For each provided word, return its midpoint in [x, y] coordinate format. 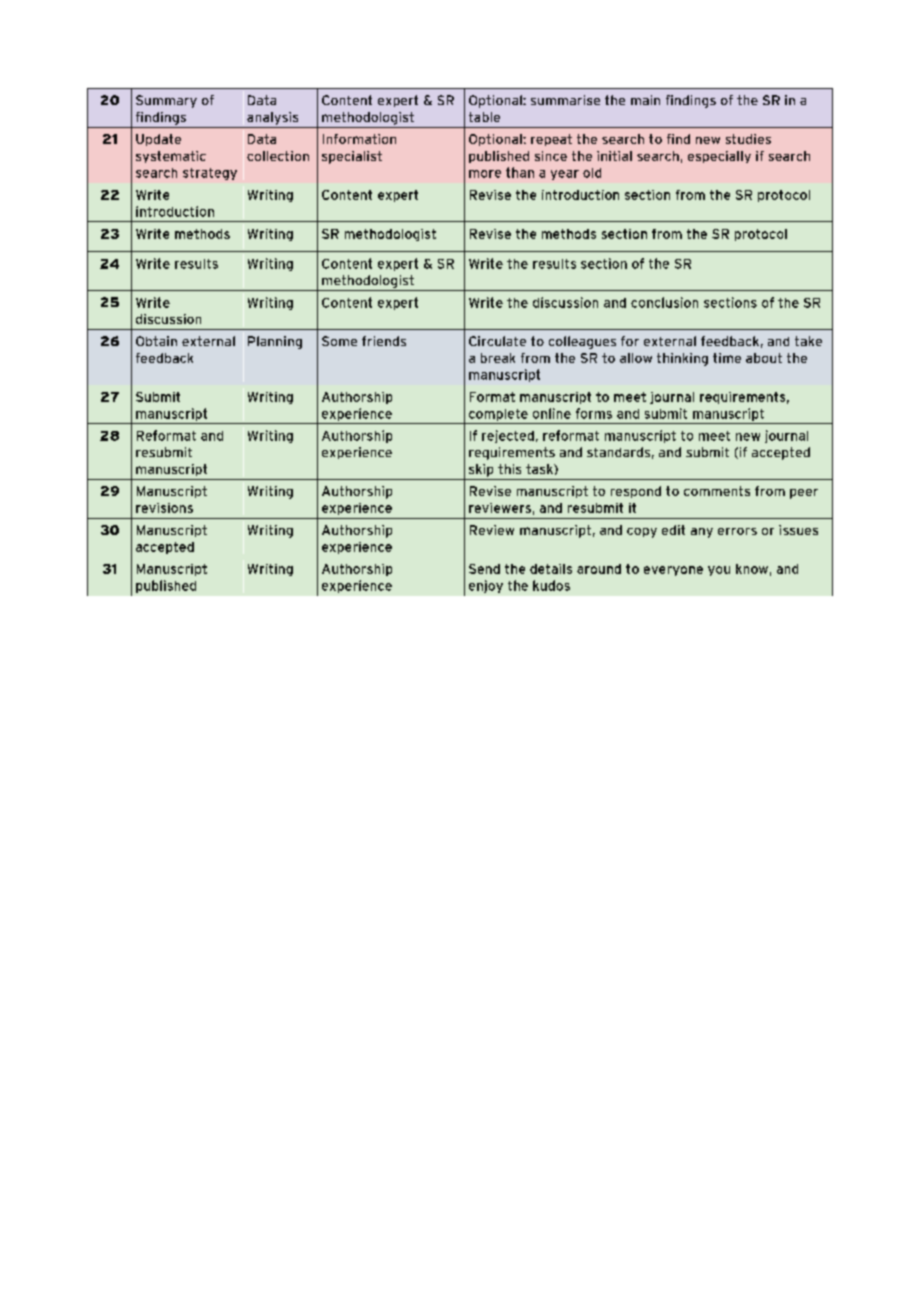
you [719, 571]
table [484, 117]
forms [594, 413]
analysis [272, 118]
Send [484, 569]
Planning [275, 342]
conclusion [664, 302]
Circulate [497, 341]
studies [748, 139]
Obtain [156, 341]
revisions [164, 508]
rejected [508, 436]
